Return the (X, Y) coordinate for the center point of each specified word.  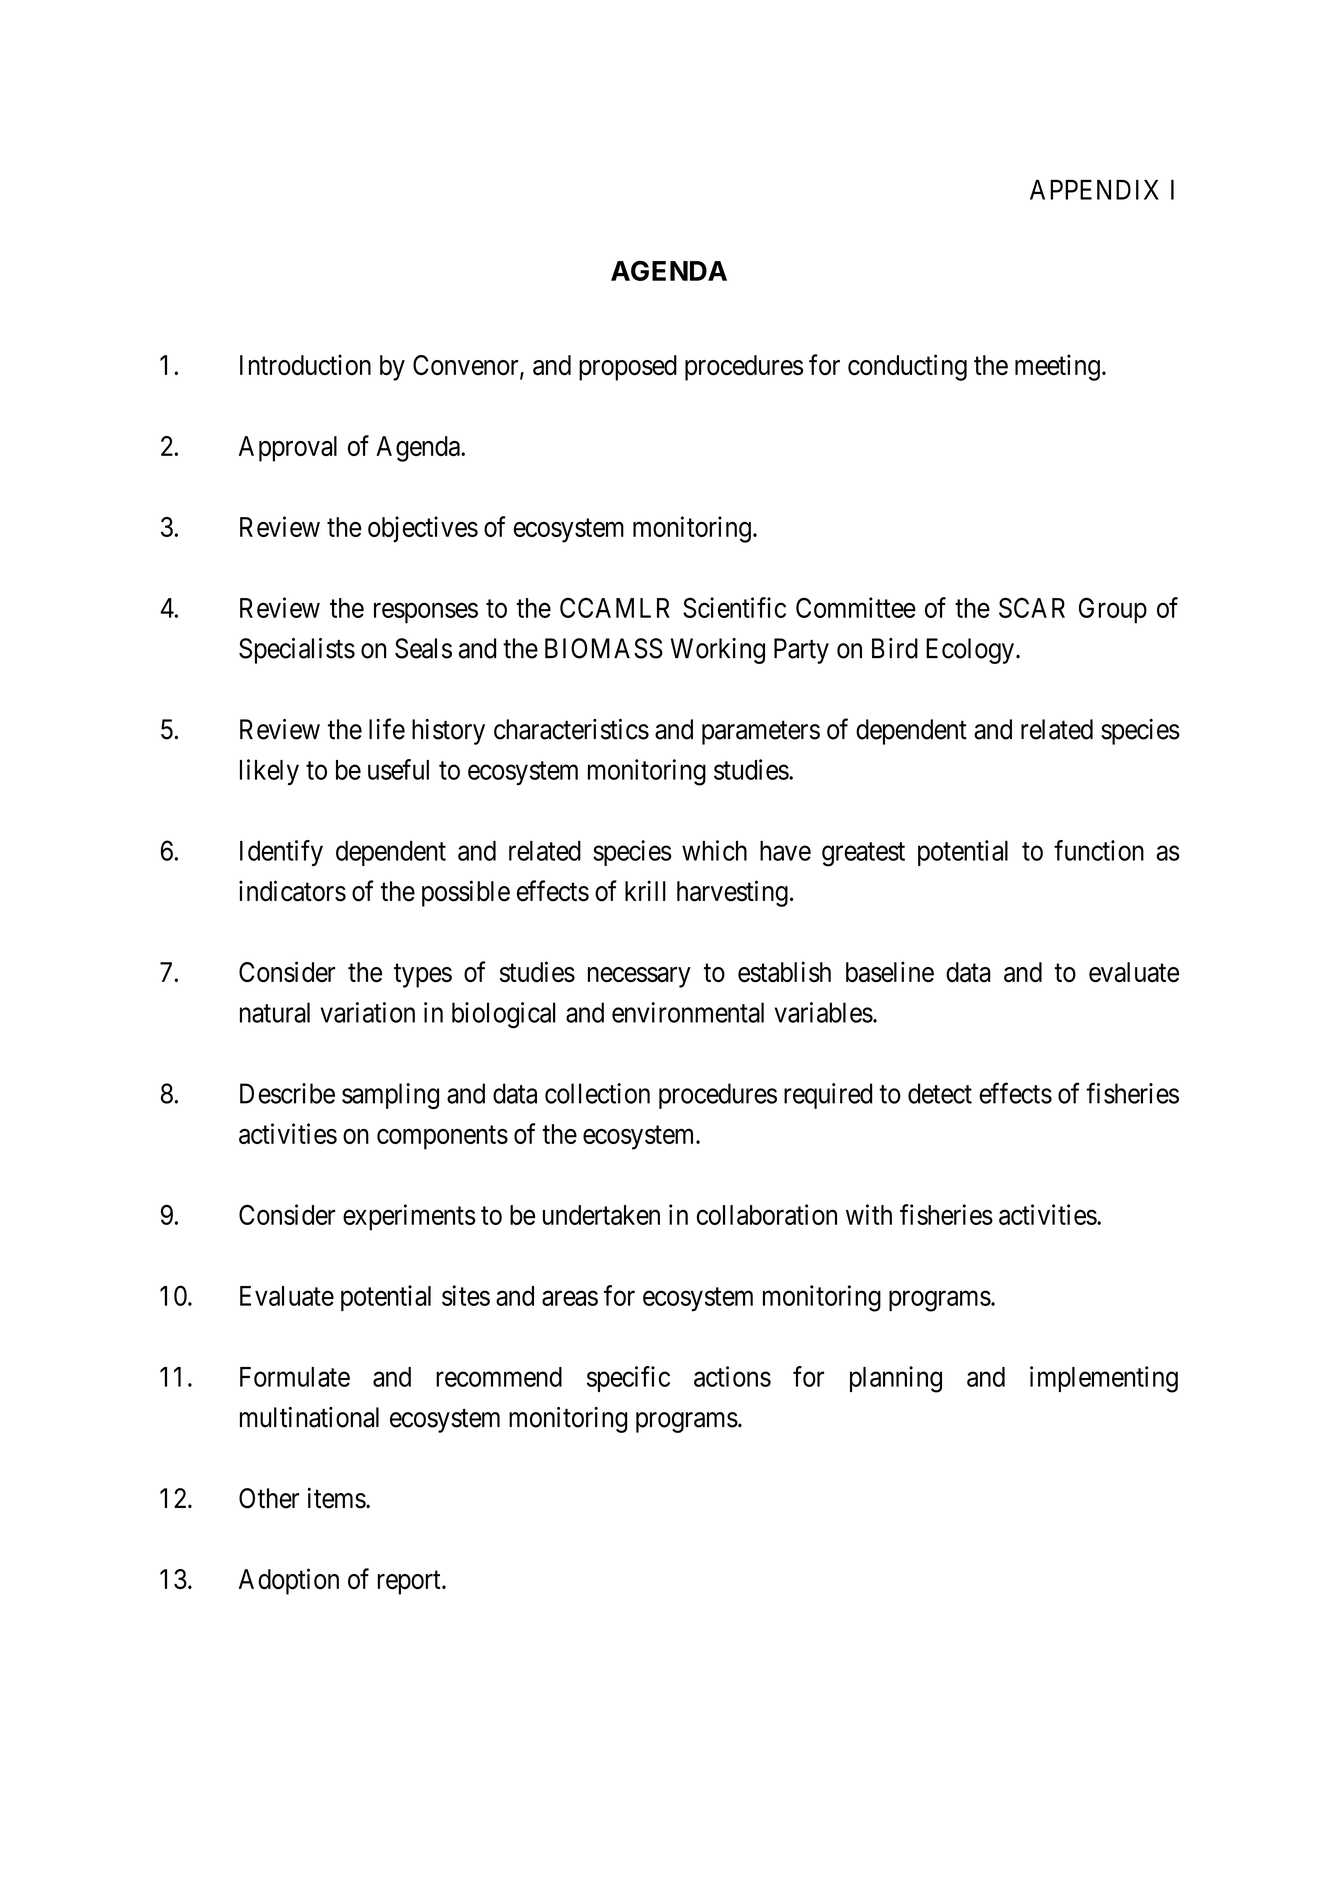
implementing (1104, 1379)
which (714, 850)
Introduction (305, 365)
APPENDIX (1094, 190)
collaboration (767, 1214)
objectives (423, 529)
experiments (409, 1217)
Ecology (970, 651)
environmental (688, 1012)
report (410, 1583)
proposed (628, 368)
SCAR (1032, 607)
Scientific (734, 607)
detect (940, 1093)
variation (367, 1012)
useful (398, 769)
